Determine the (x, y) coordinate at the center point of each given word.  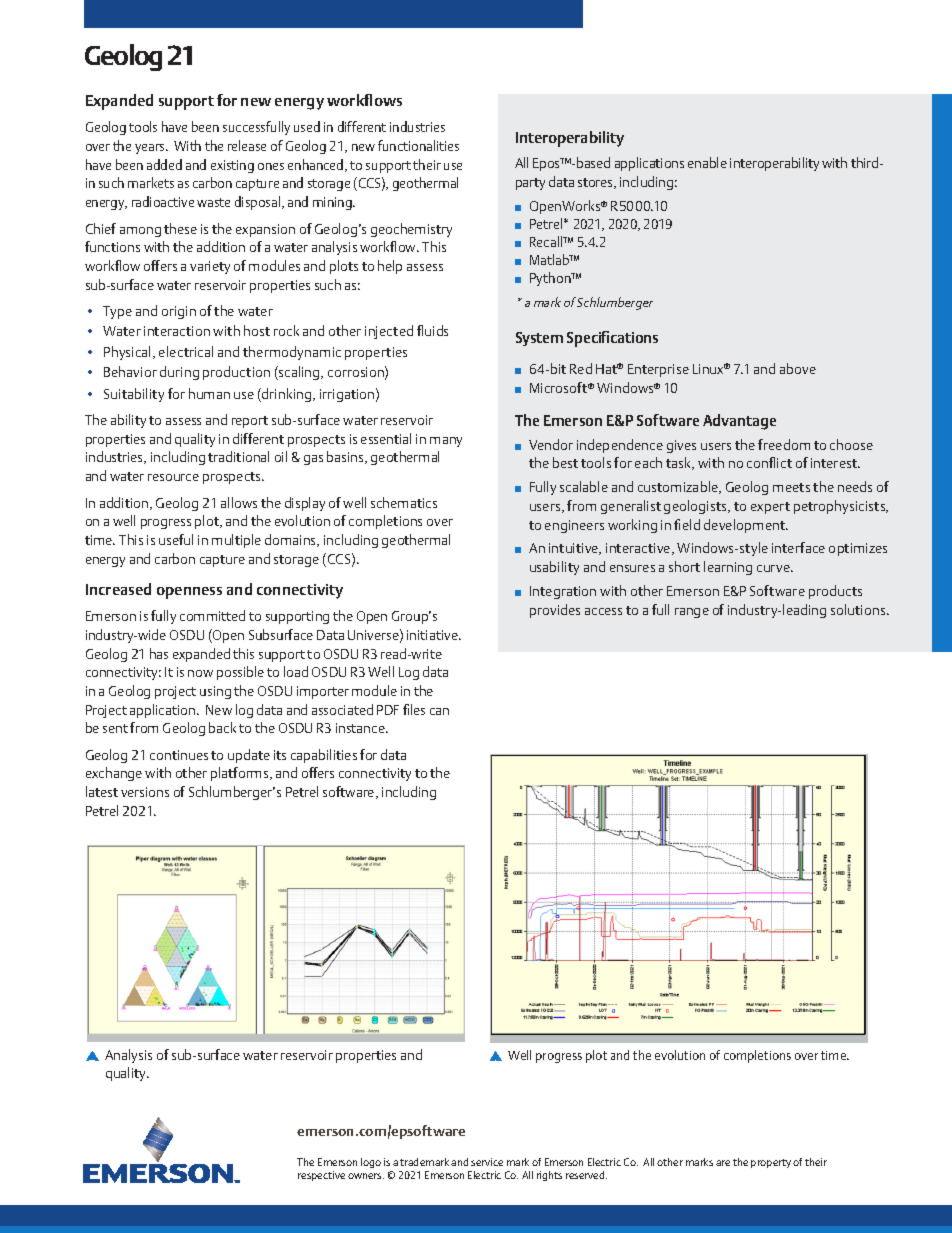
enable (707, 162)
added (164, 164)
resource (173, 477)
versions (145, 792)
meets (791, 487)
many (446, 442)
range (692, 613)
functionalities (418, 145)
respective (321, 1176)
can (439, 711)
